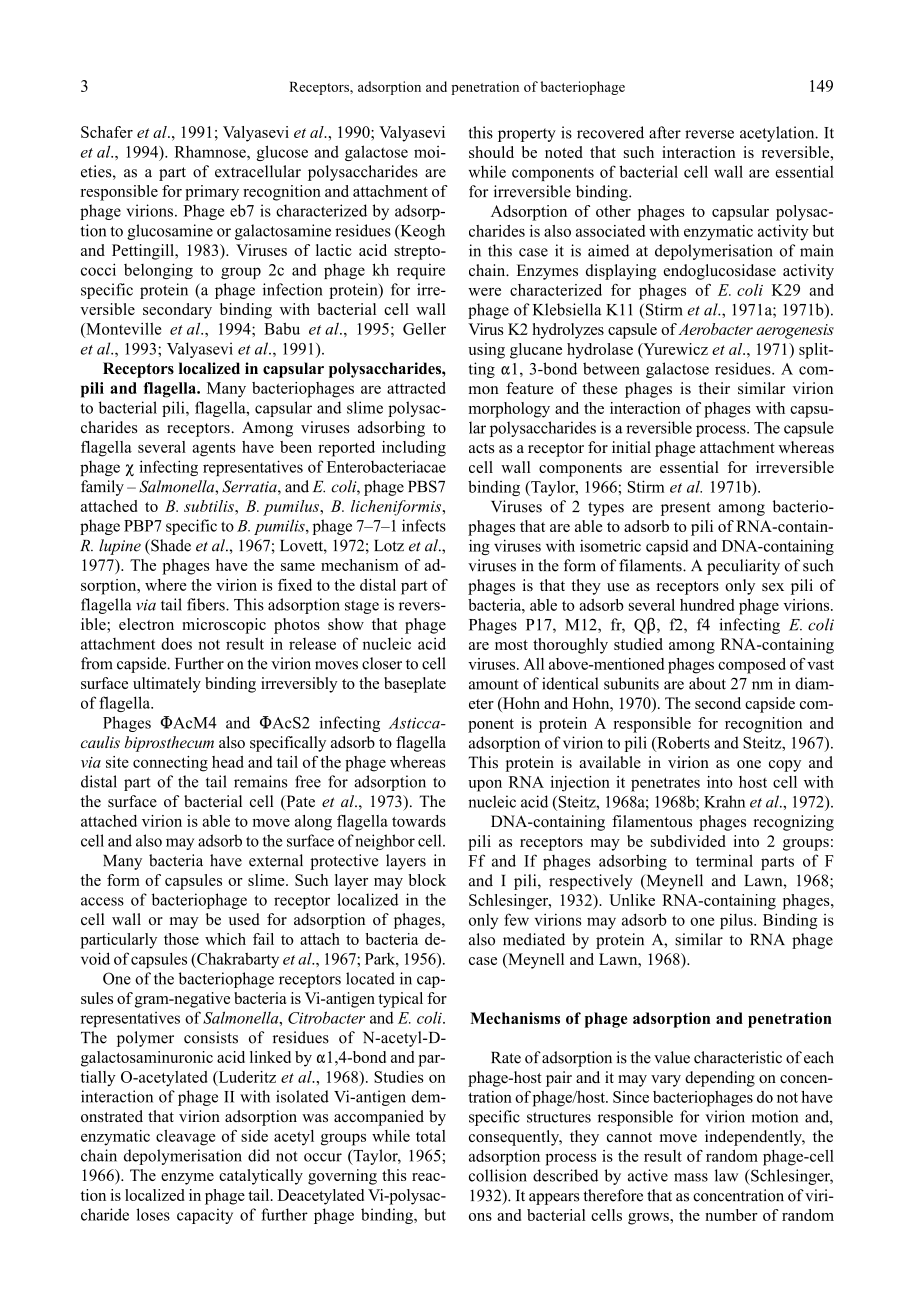 This document has width=914, height=1316. Describe the element at coordinates (424, 525) in the document. I see `infects` at that location.
